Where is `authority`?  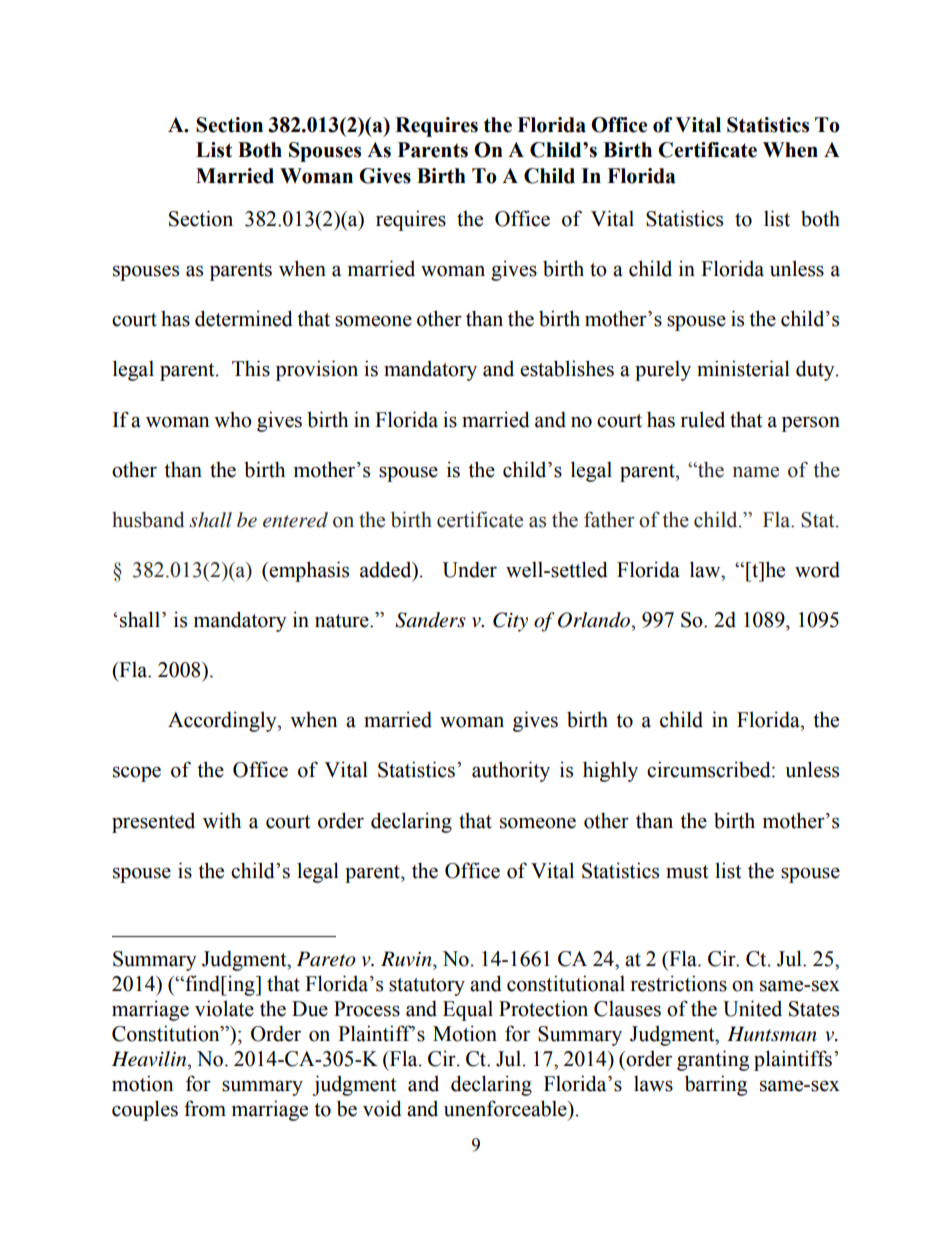
authority is located at coordinates (511, 771).
